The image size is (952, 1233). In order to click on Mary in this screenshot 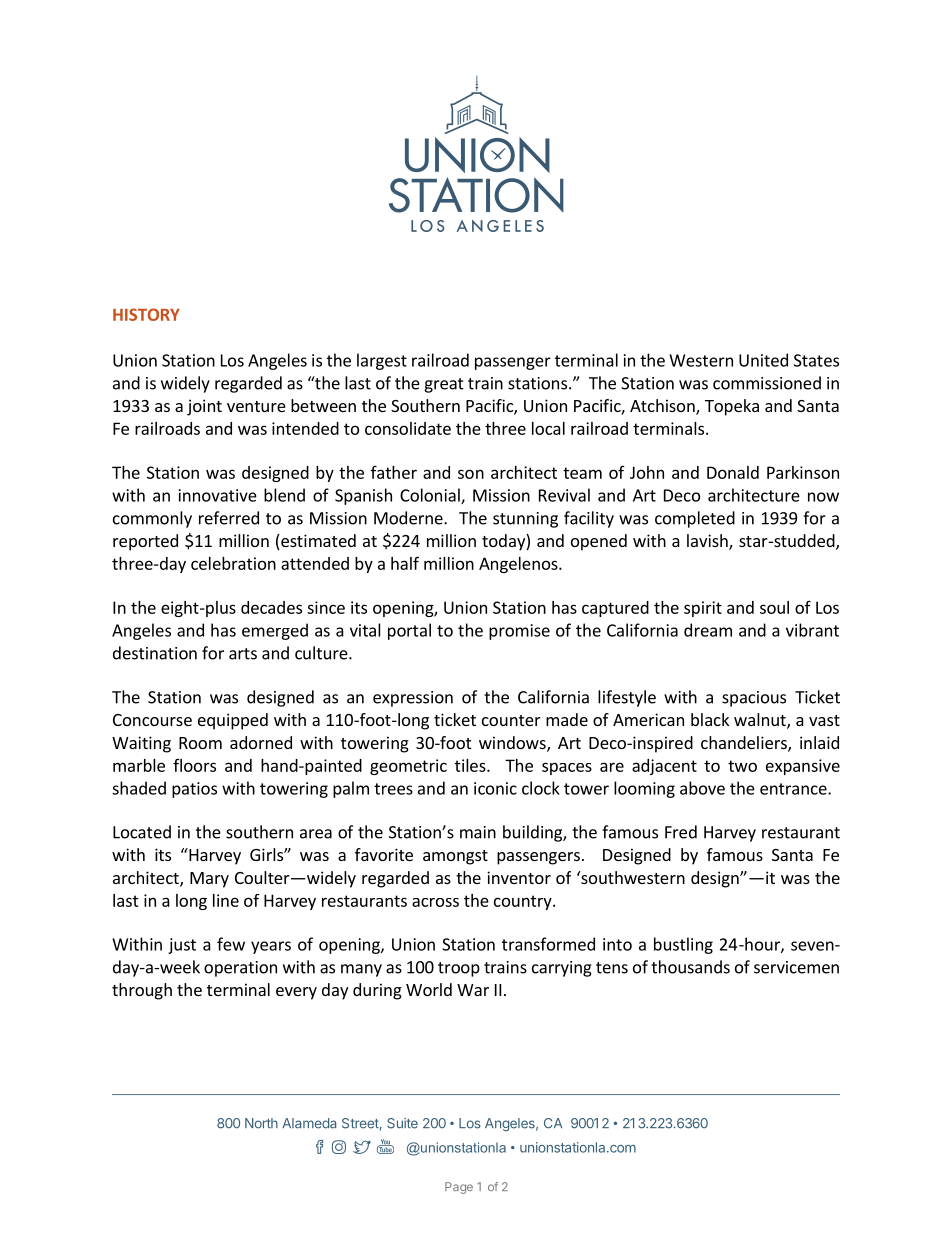, I will do `click(209, 880)`.
